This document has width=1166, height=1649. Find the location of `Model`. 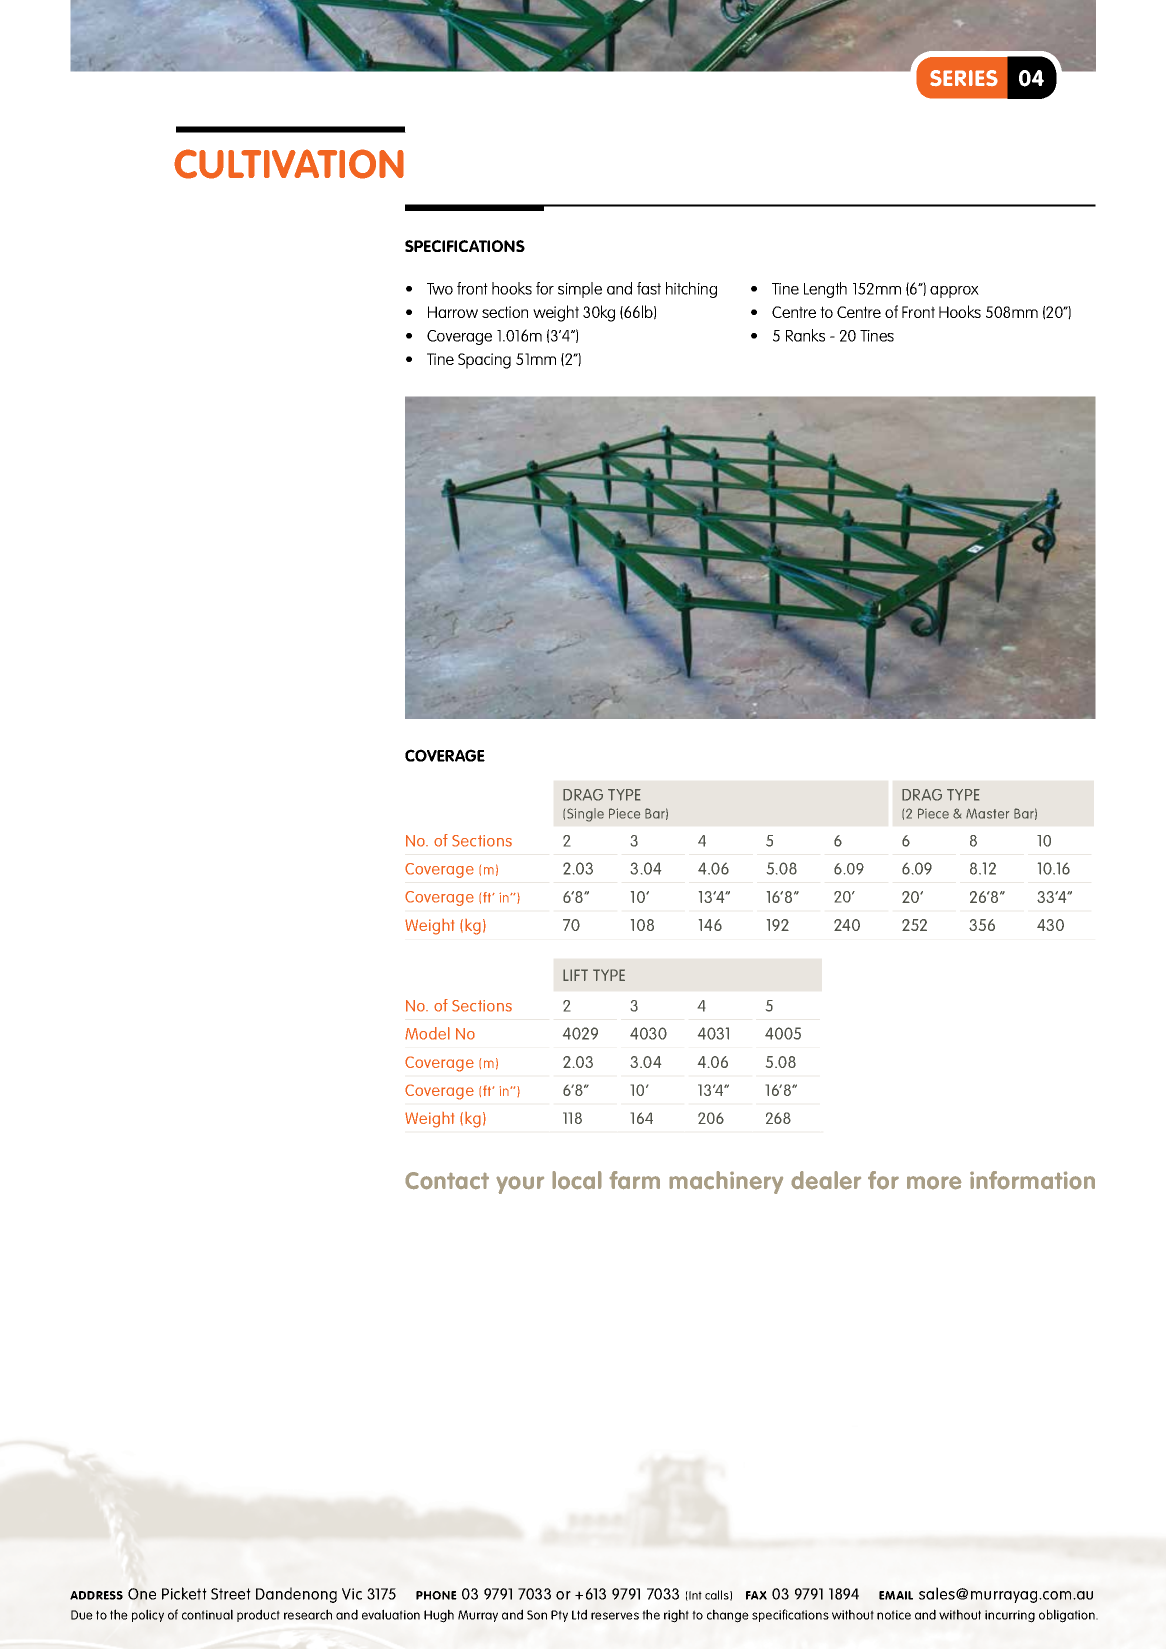

Model is located at coordinates (427, 1033).
